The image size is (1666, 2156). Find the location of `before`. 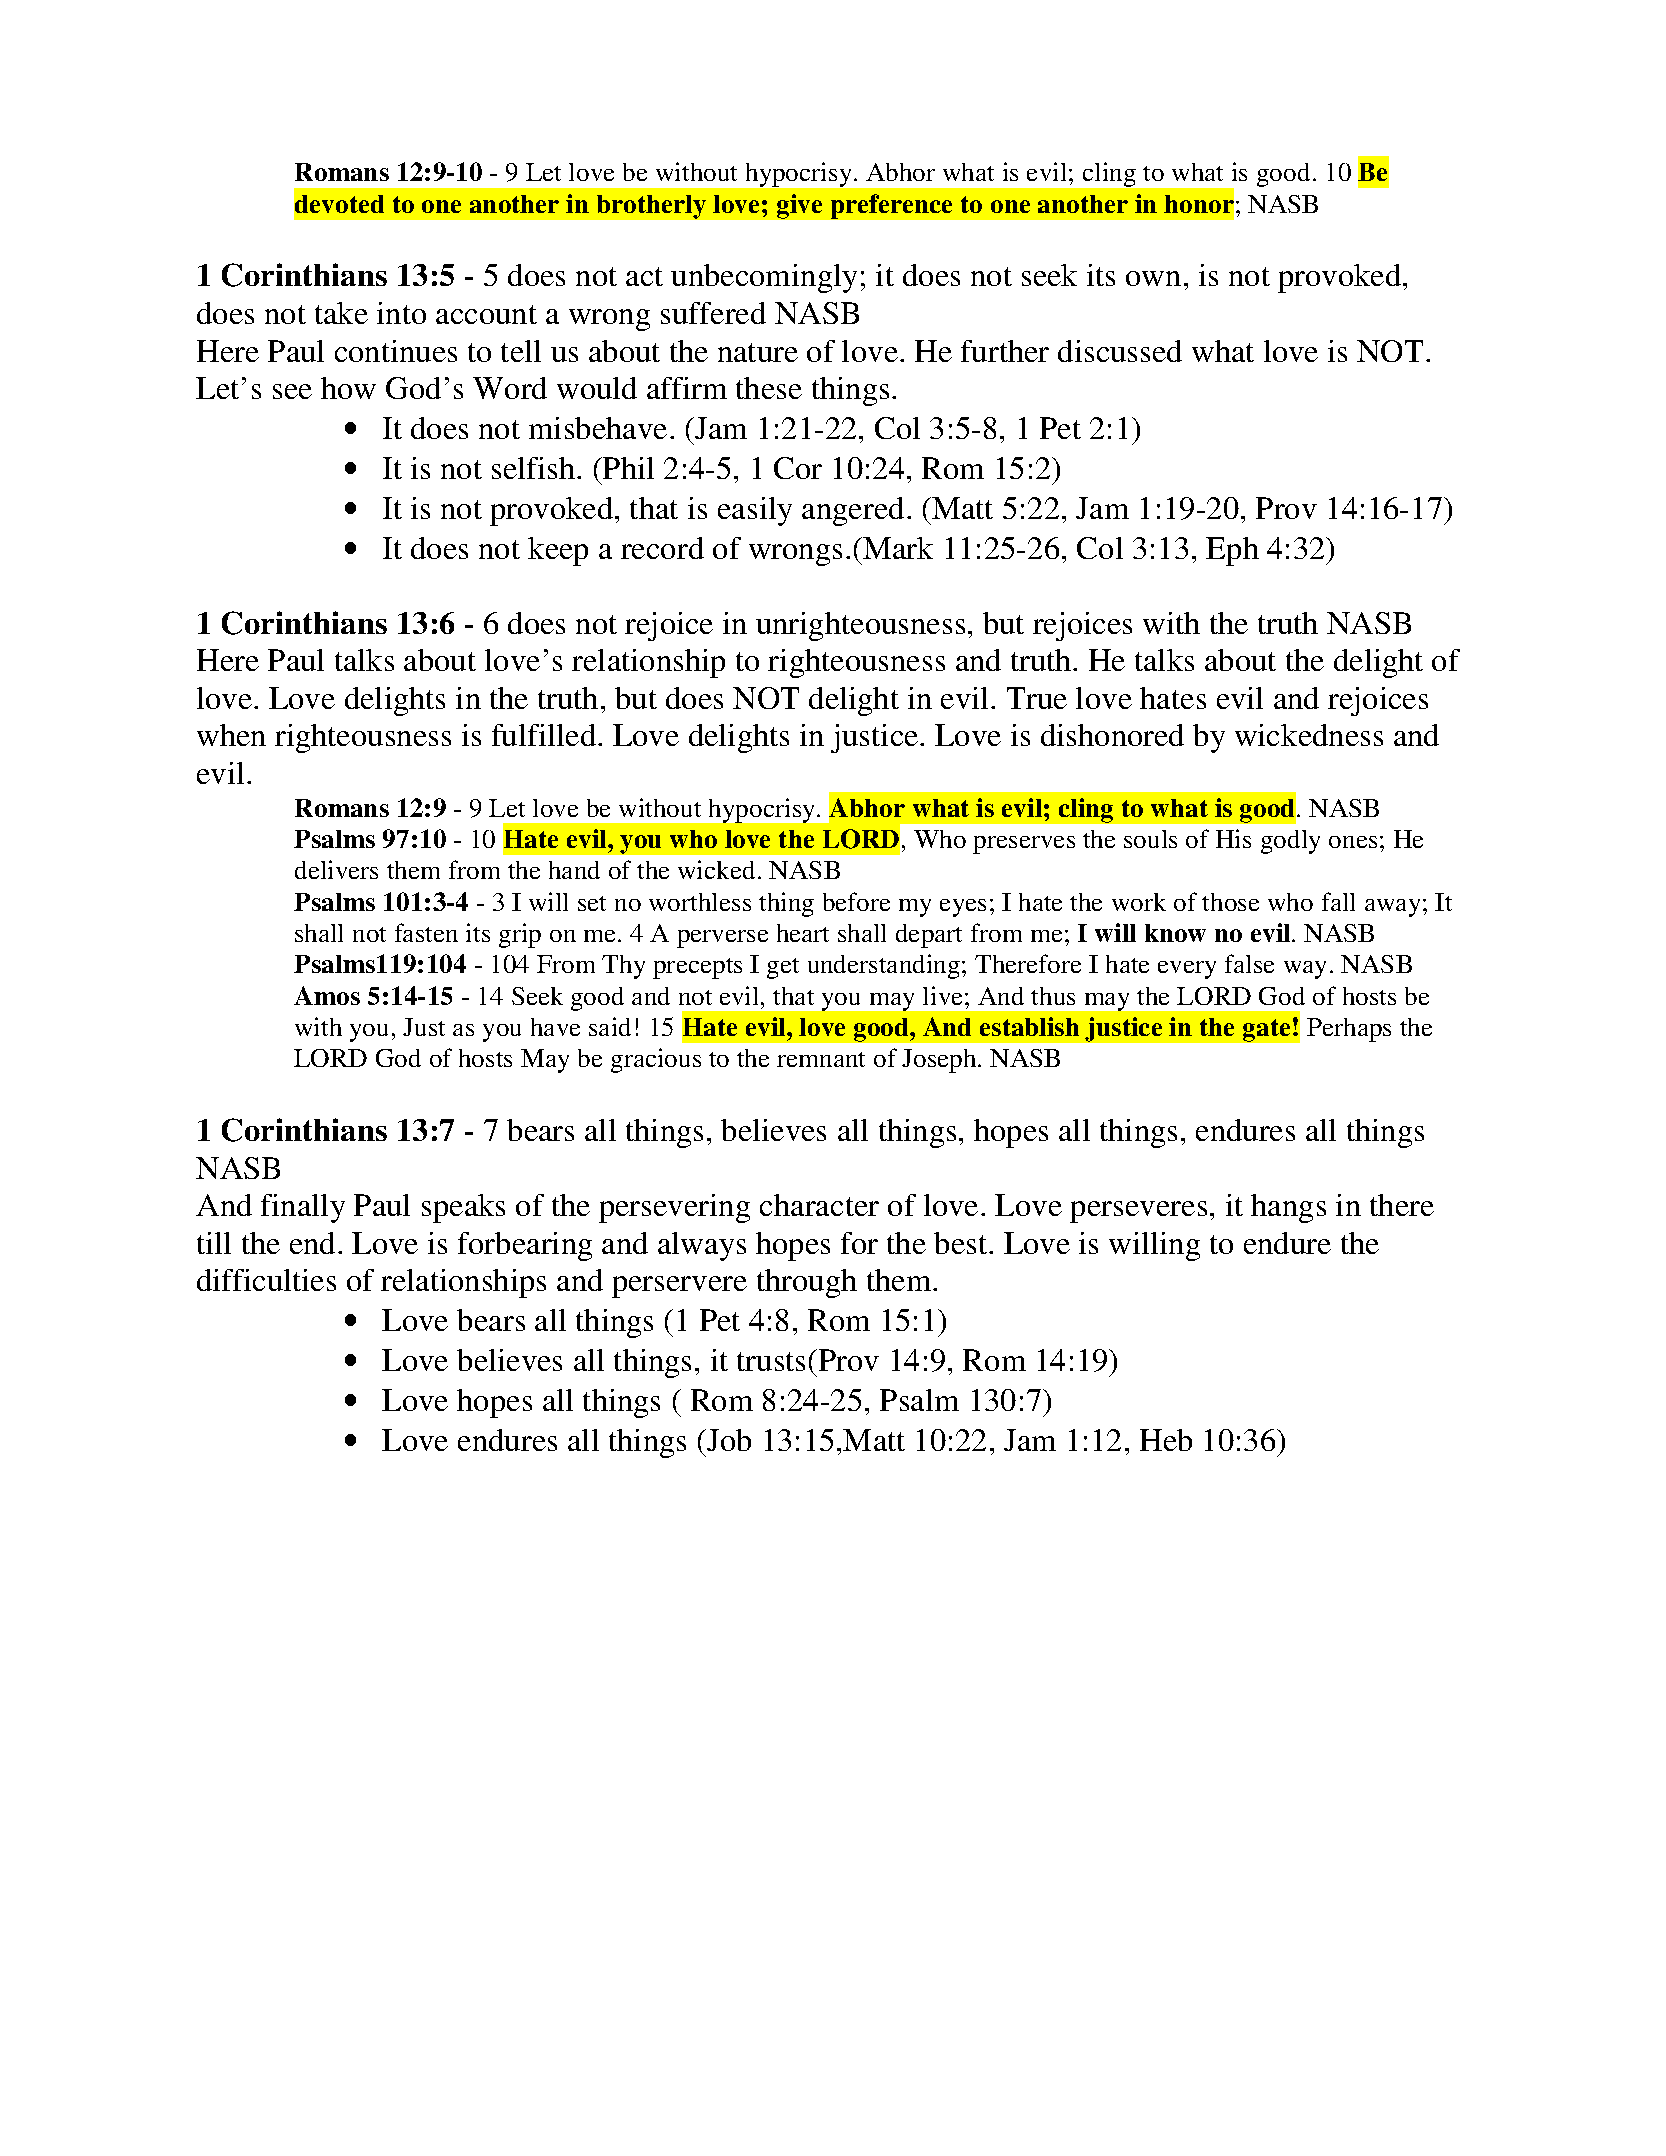

before is located at coordinates (856, 901).
